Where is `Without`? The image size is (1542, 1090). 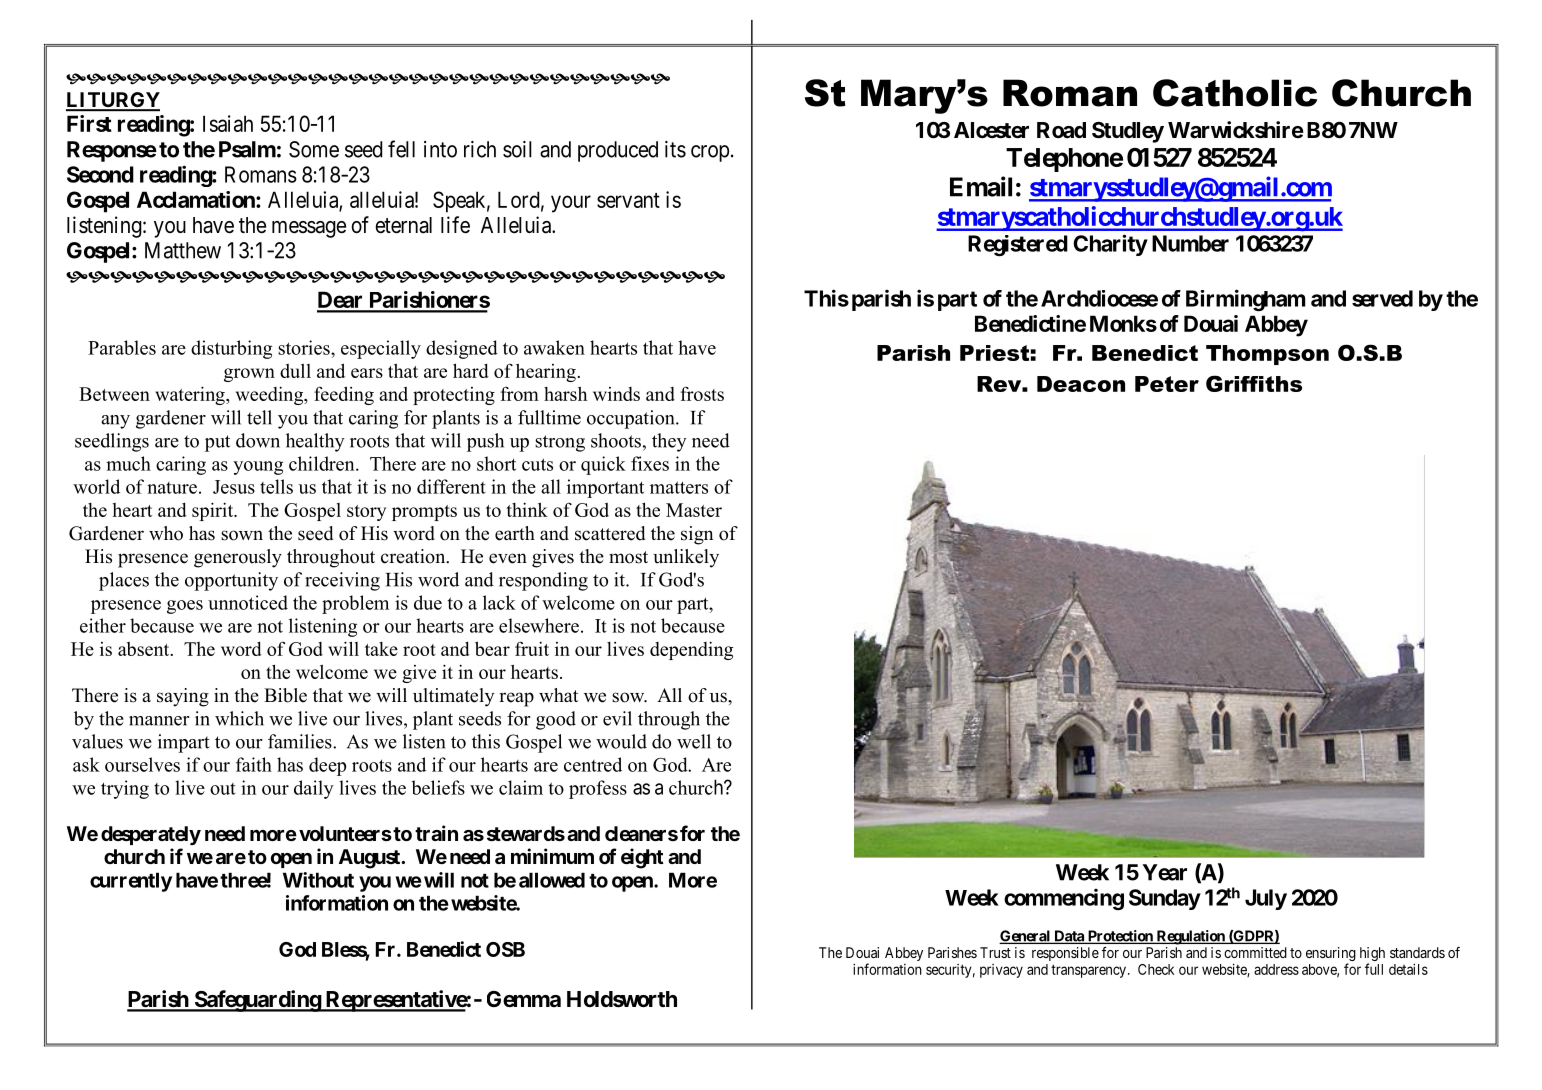 Without is located at coordinates (318, 880).
